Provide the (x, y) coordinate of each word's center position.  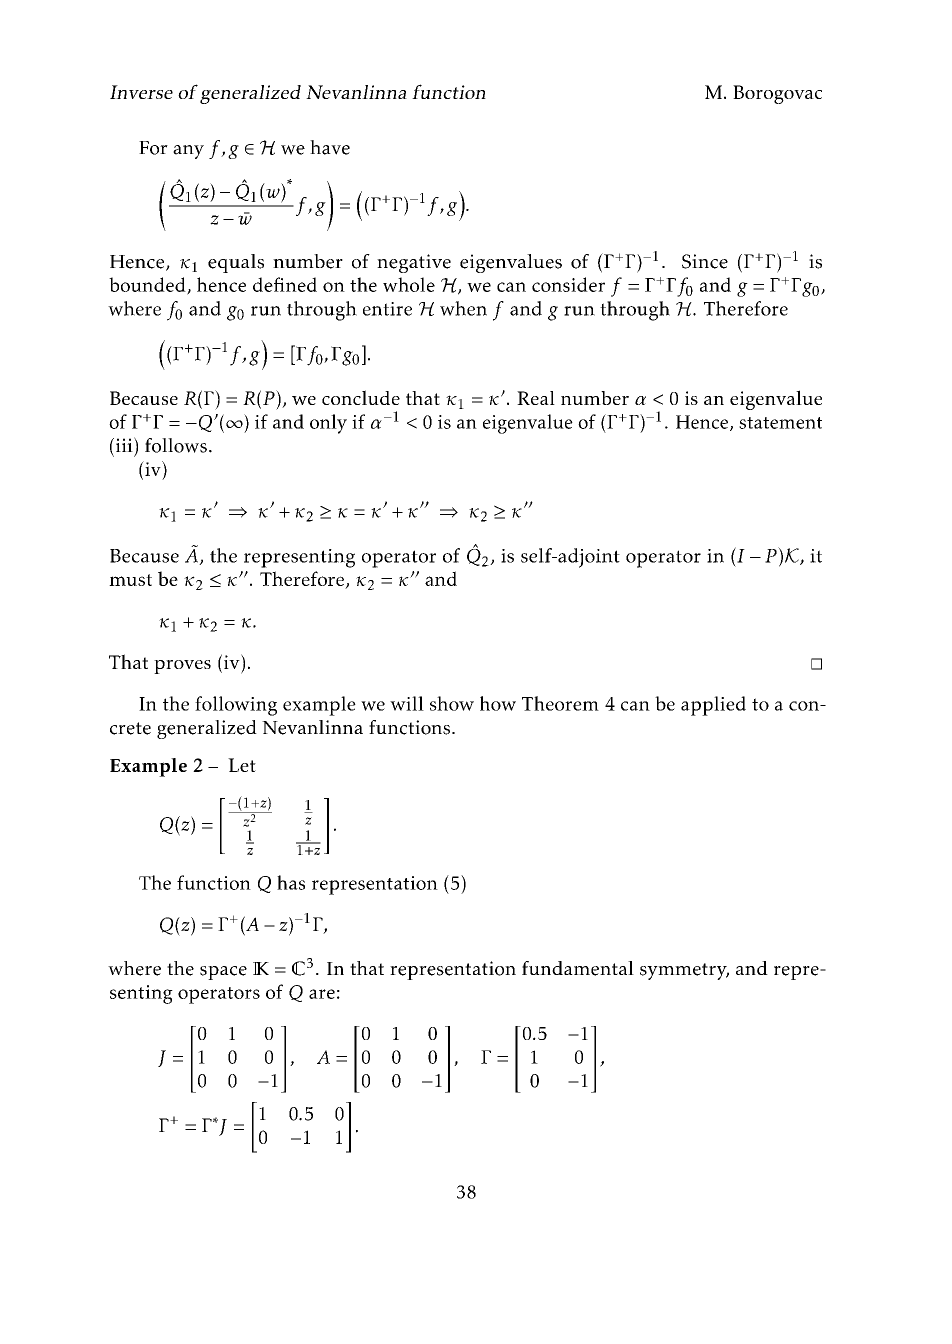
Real (536, 398)
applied (713, 706)
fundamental (578, 968)
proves (182, 667)
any (188, 152)
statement (780, 423)
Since (705, 261)
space (223, 973)
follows (176, 445)
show (452, 703)
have (330, 147)
